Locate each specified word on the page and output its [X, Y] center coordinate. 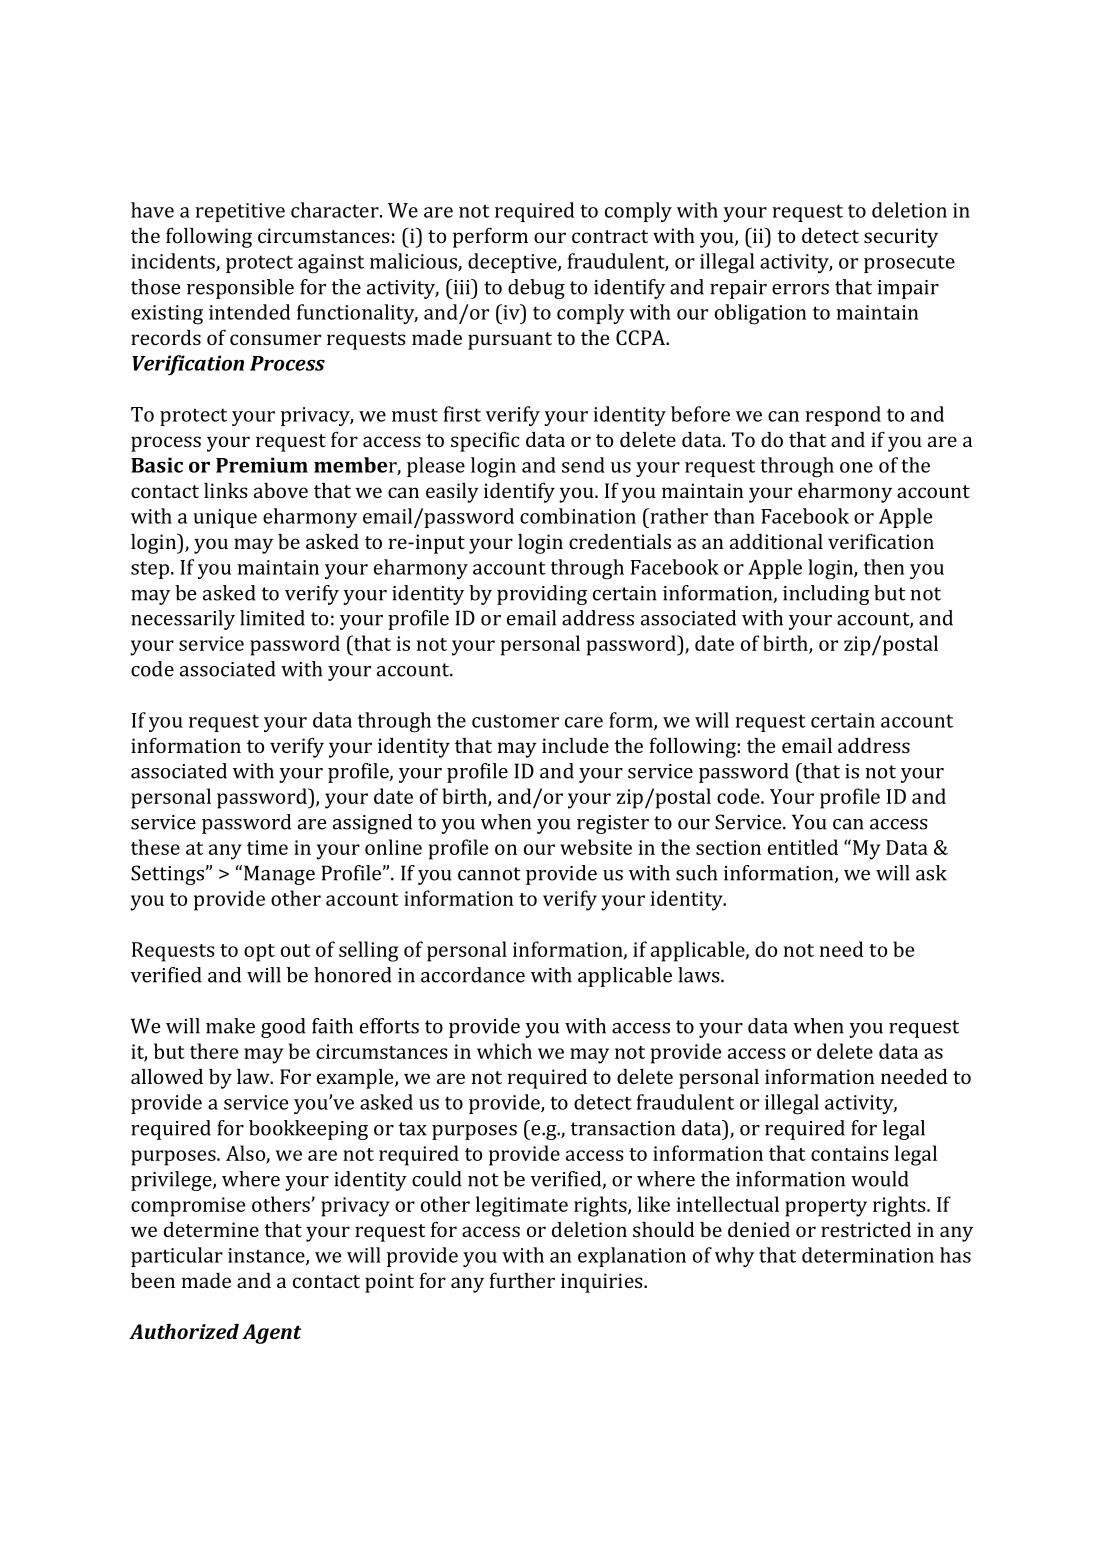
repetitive [240, 212]
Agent [271, 1334]
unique [225, 518]
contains [850, 1153]
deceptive [513, 263]
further [522, 1280]
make [230, 1026]
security [901, 238]
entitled [803, 847]
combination [578, 516]
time [267, 847]
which [504, 1051]
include [575, 745]
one [856, 467]
